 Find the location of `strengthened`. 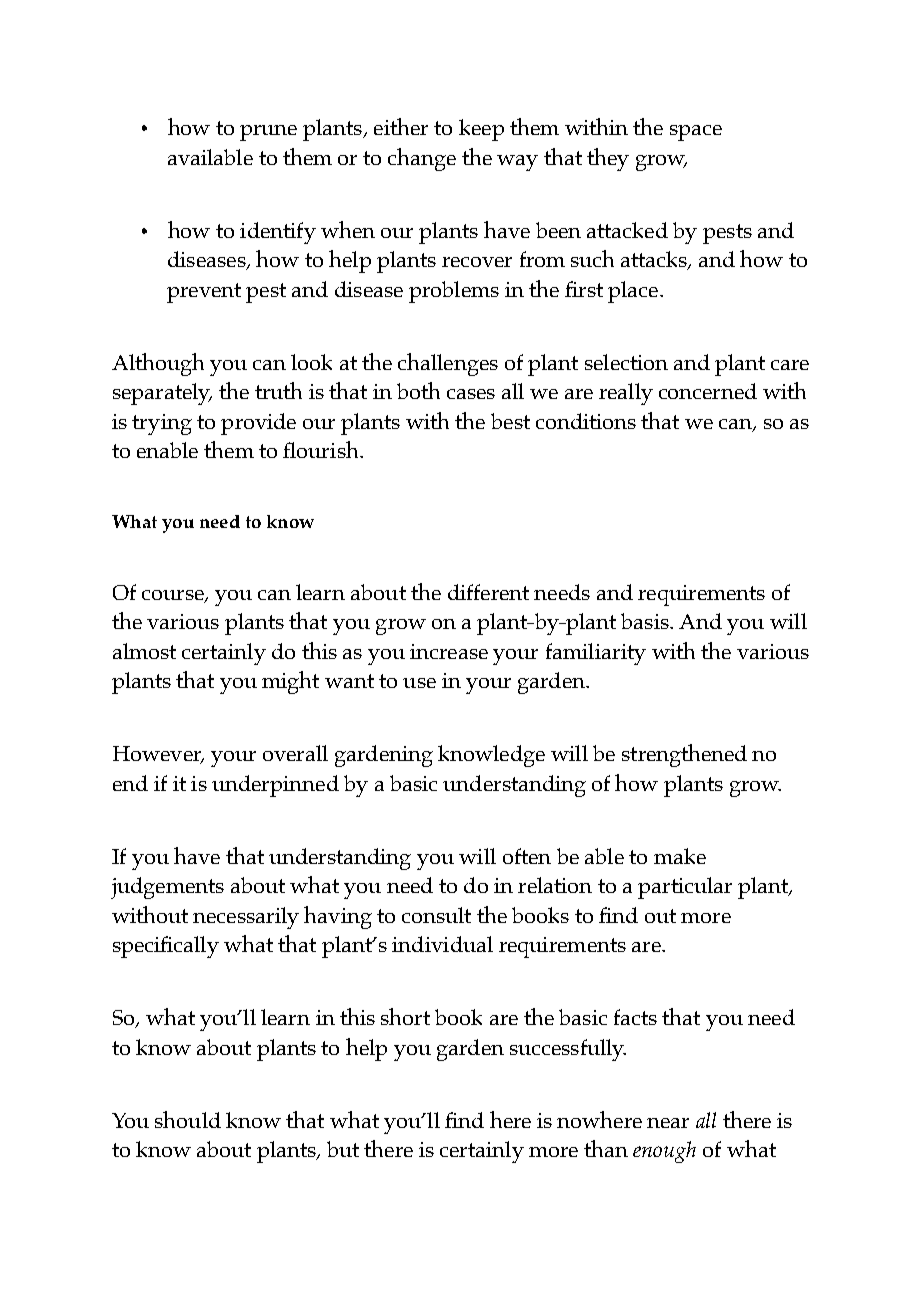

strengthened is located at coordinates (684, 755).
